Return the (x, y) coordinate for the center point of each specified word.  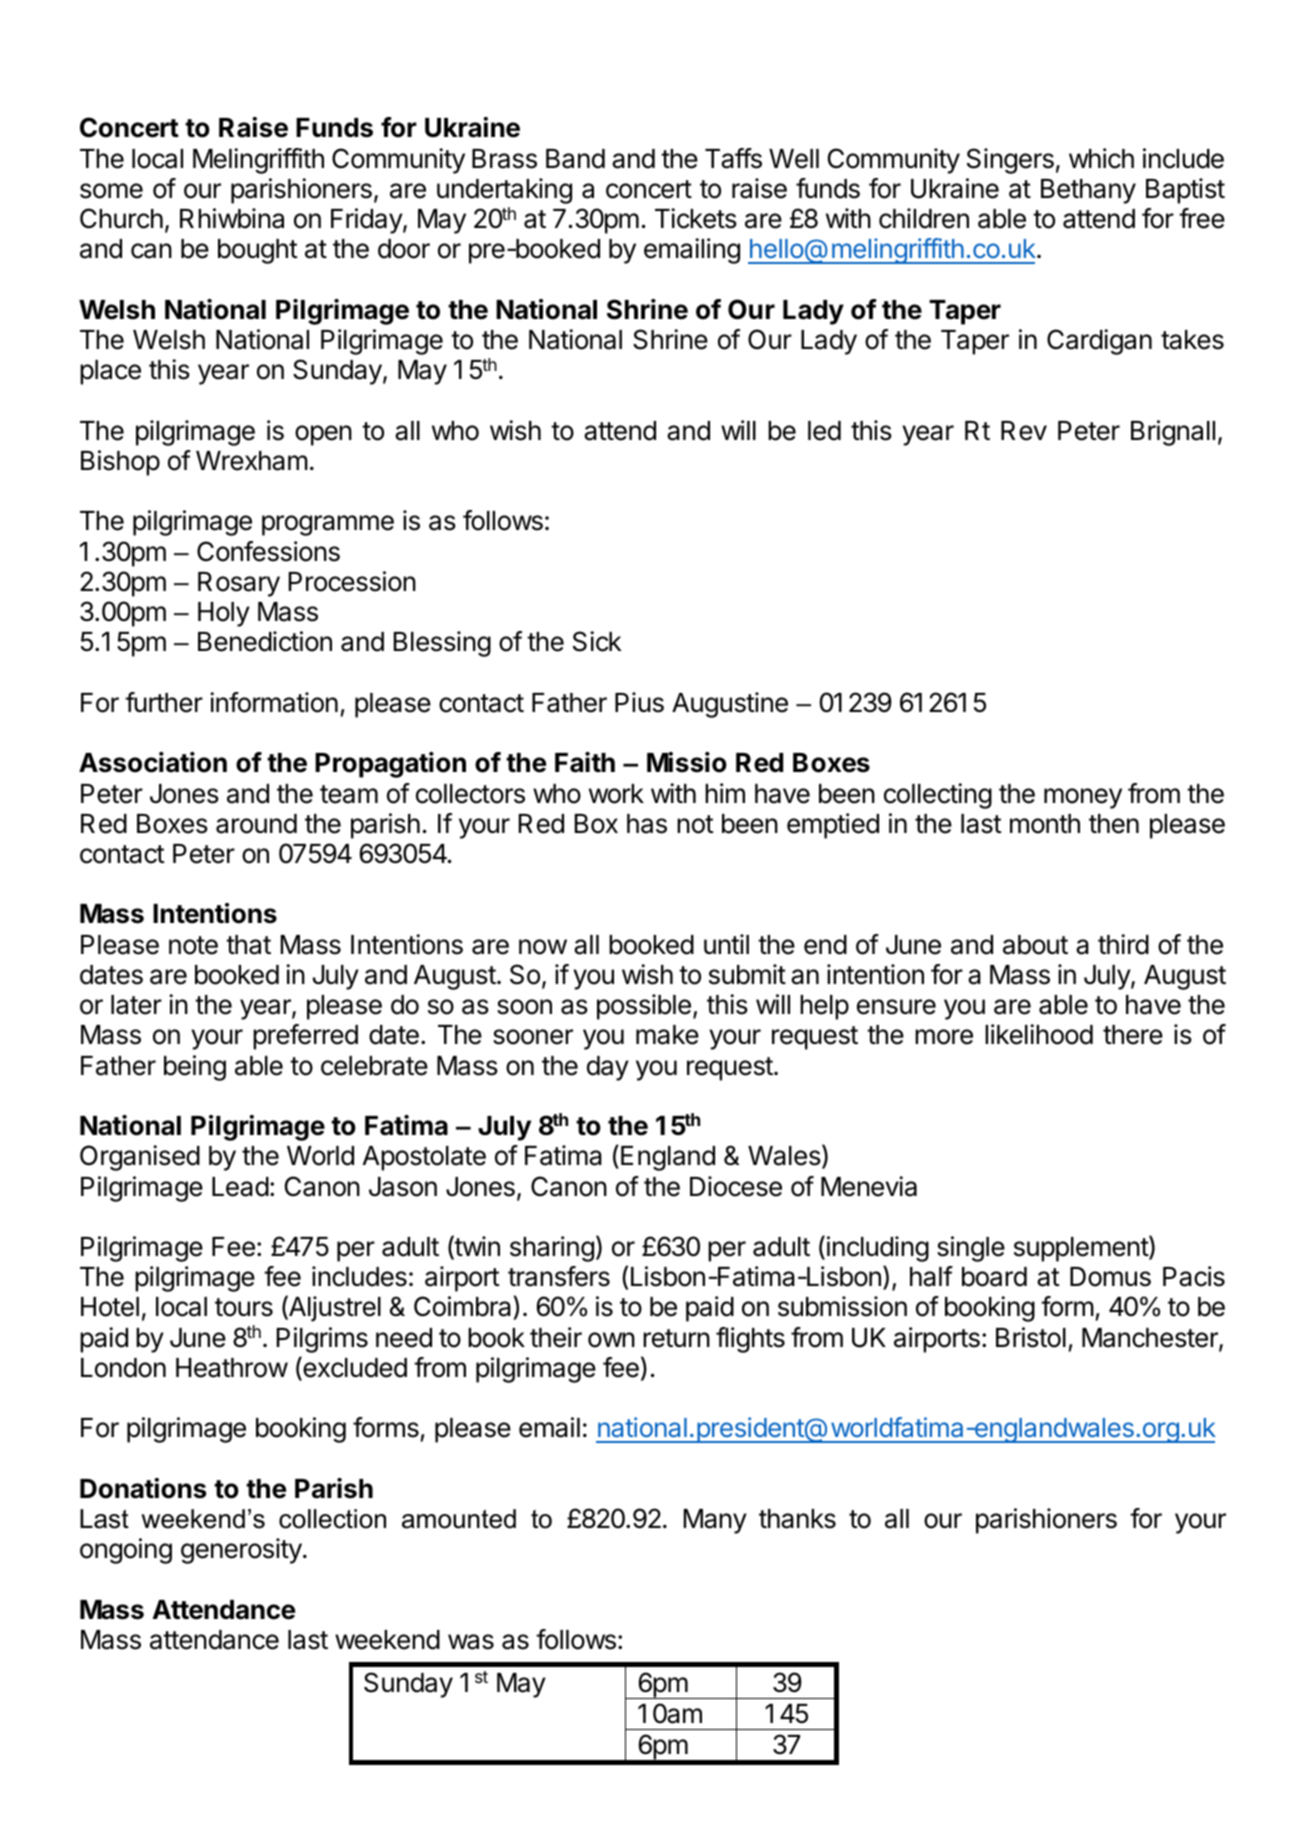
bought (258, 251)
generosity (241, 1551)
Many (715, 1521)
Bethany (1088, 191)
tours (244, 1307)
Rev (1024, 431)
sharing (552, 1249)
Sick (597, 641)
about (1035, 945)
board (994, 1277)
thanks (797, 1519)
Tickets (696, 218)
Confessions (268, 551)
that (248, 945)
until (726, 944)
